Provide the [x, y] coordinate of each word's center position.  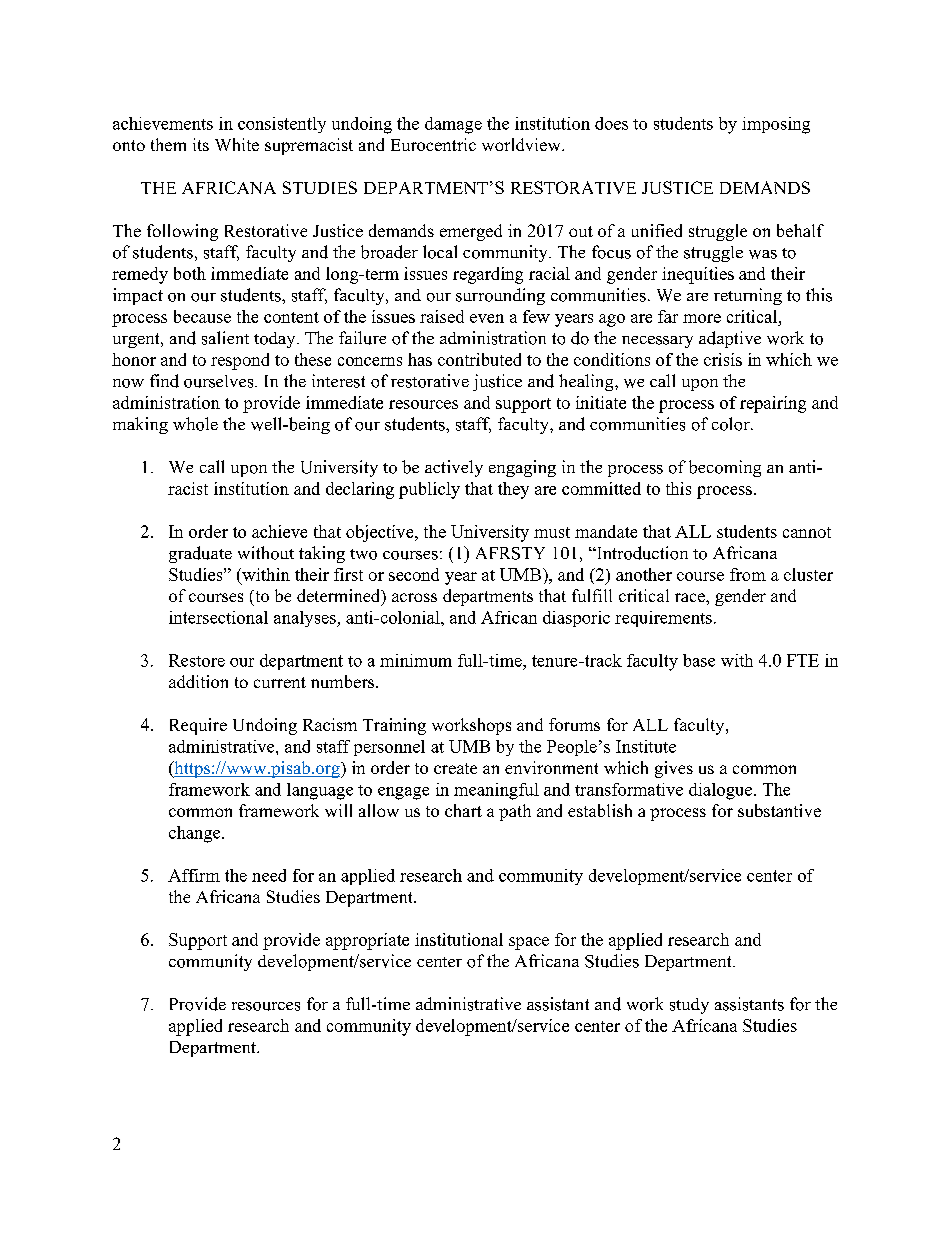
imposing [776, 125]
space [529, 943]
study [689, 1006]
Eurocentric [433, 144]
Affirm [194, 875]
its [201, 144]
